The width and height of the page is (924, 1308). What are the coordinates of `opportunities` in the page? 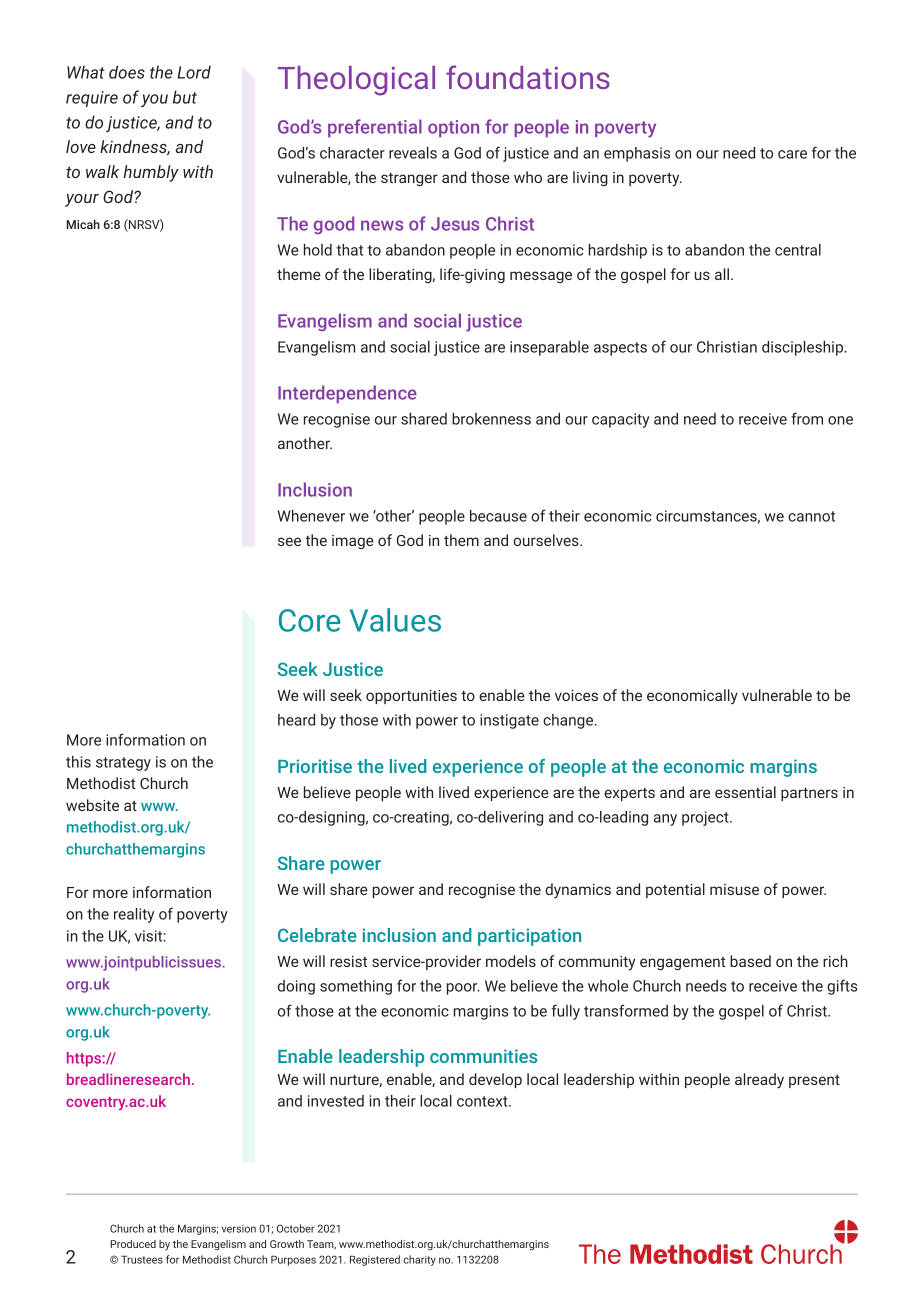 It's located at (411, 697).
